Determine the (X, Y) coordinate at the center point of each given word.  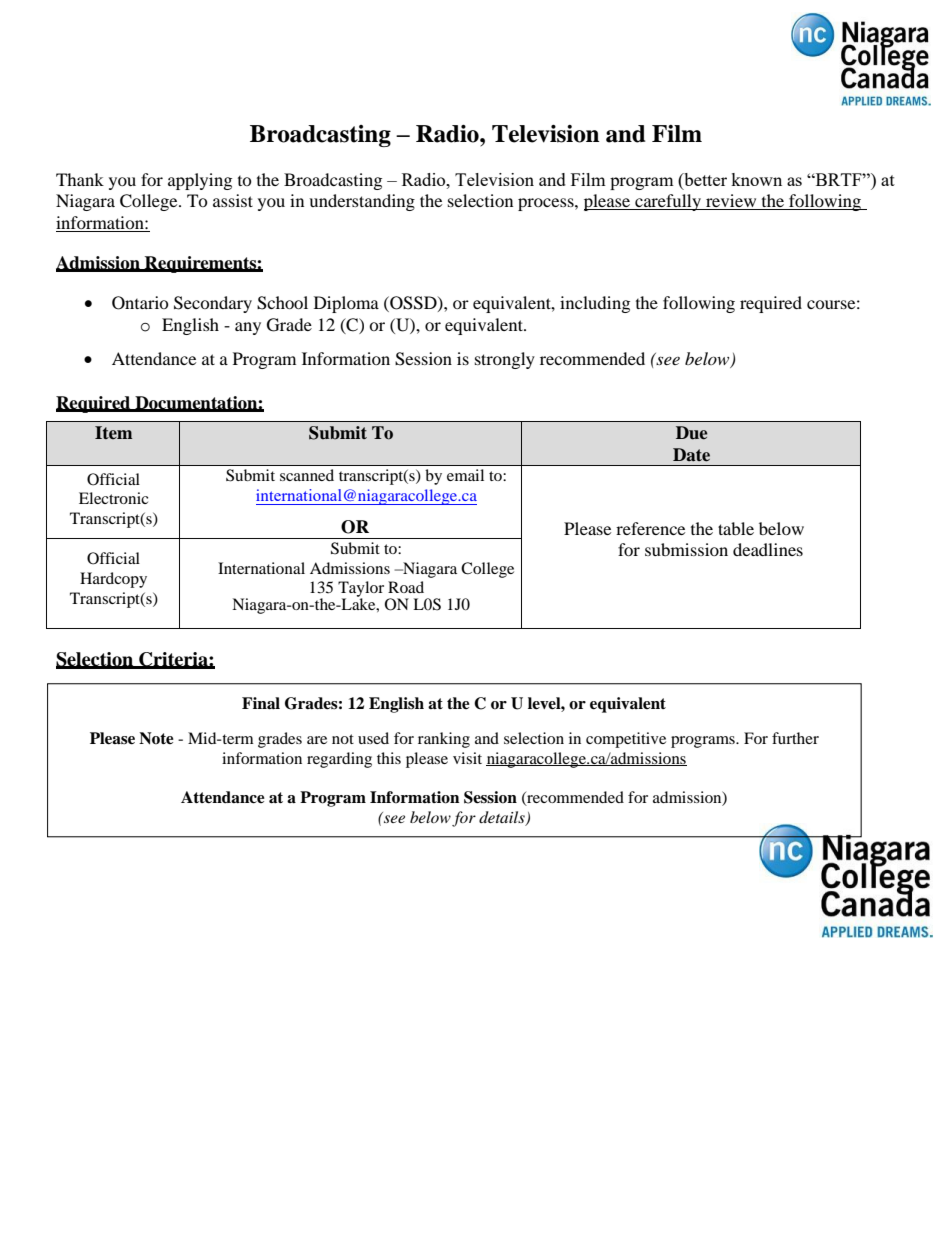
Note (156, 738)
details (503, 818)
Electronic (113, 498)
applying (200, 181)
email (465, 475)
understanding (362, 202)
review (731, 202)
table (736, 528)
